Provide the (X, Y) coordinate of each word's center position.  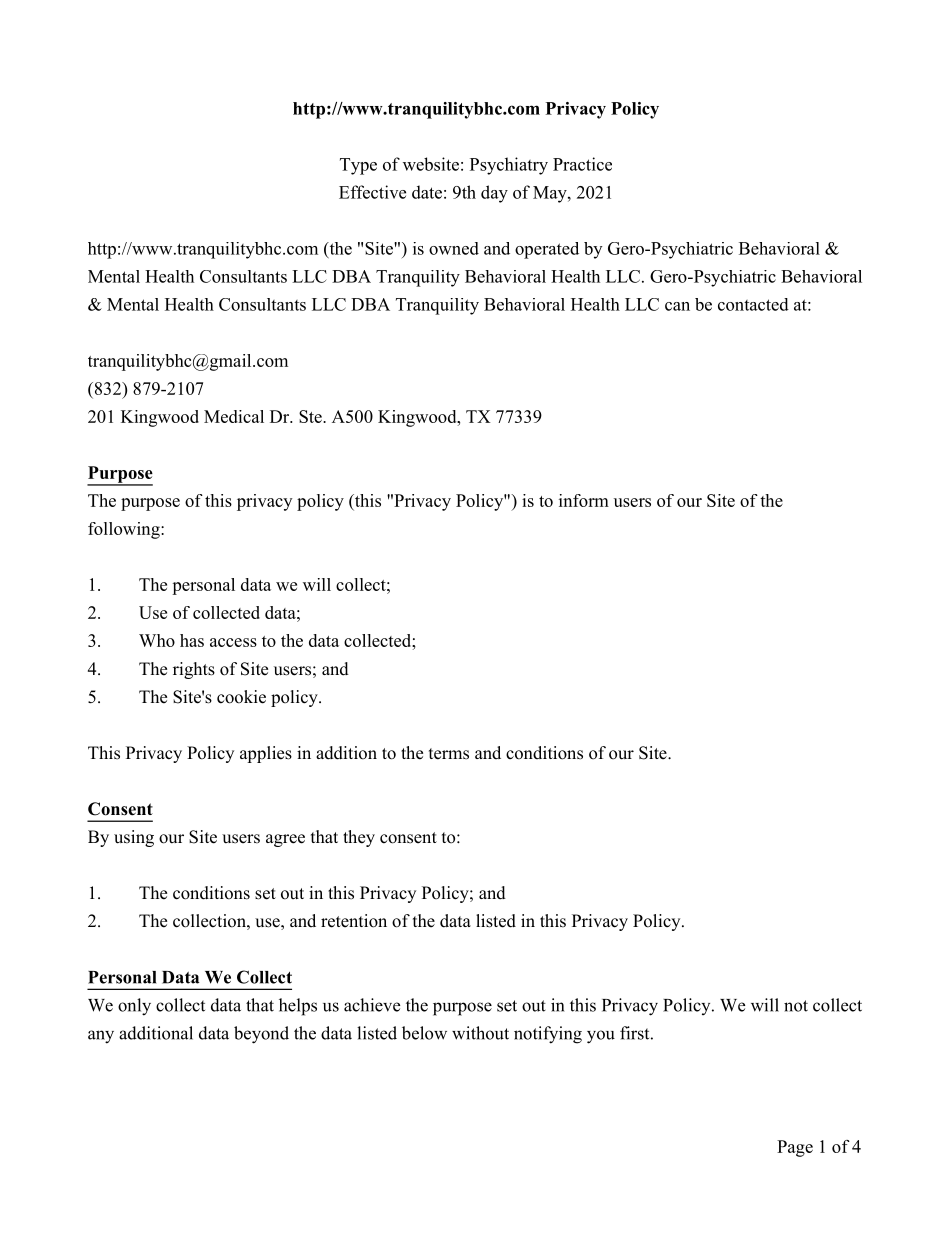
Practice (582, 164)
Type (358, 166)
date (427, 192)
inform (584, 500)
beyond (261, 1035)
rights (194, 670)
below (424, 1033)
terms (449, 754)
